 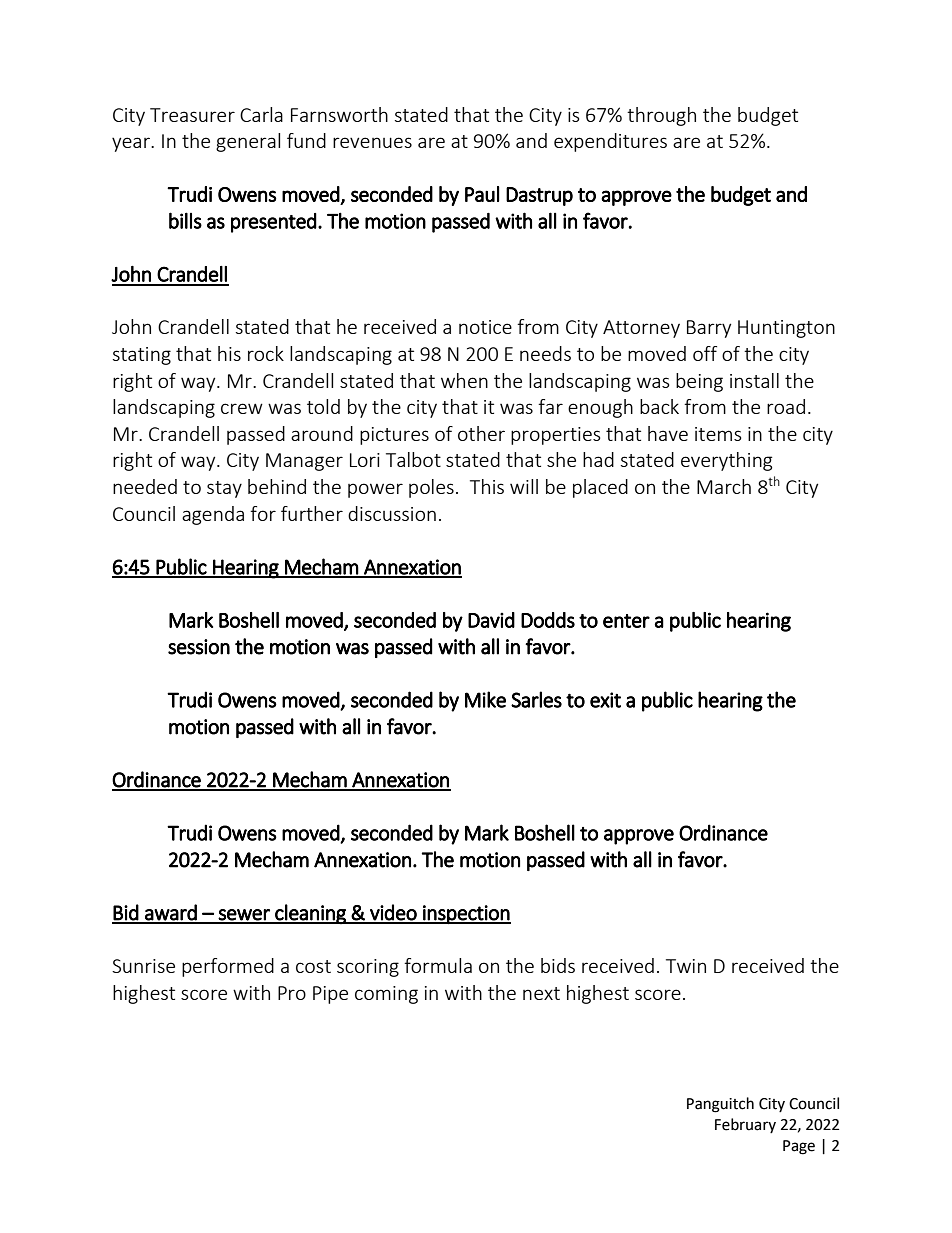 I want to click on coming, so click(x=386, y=995).
